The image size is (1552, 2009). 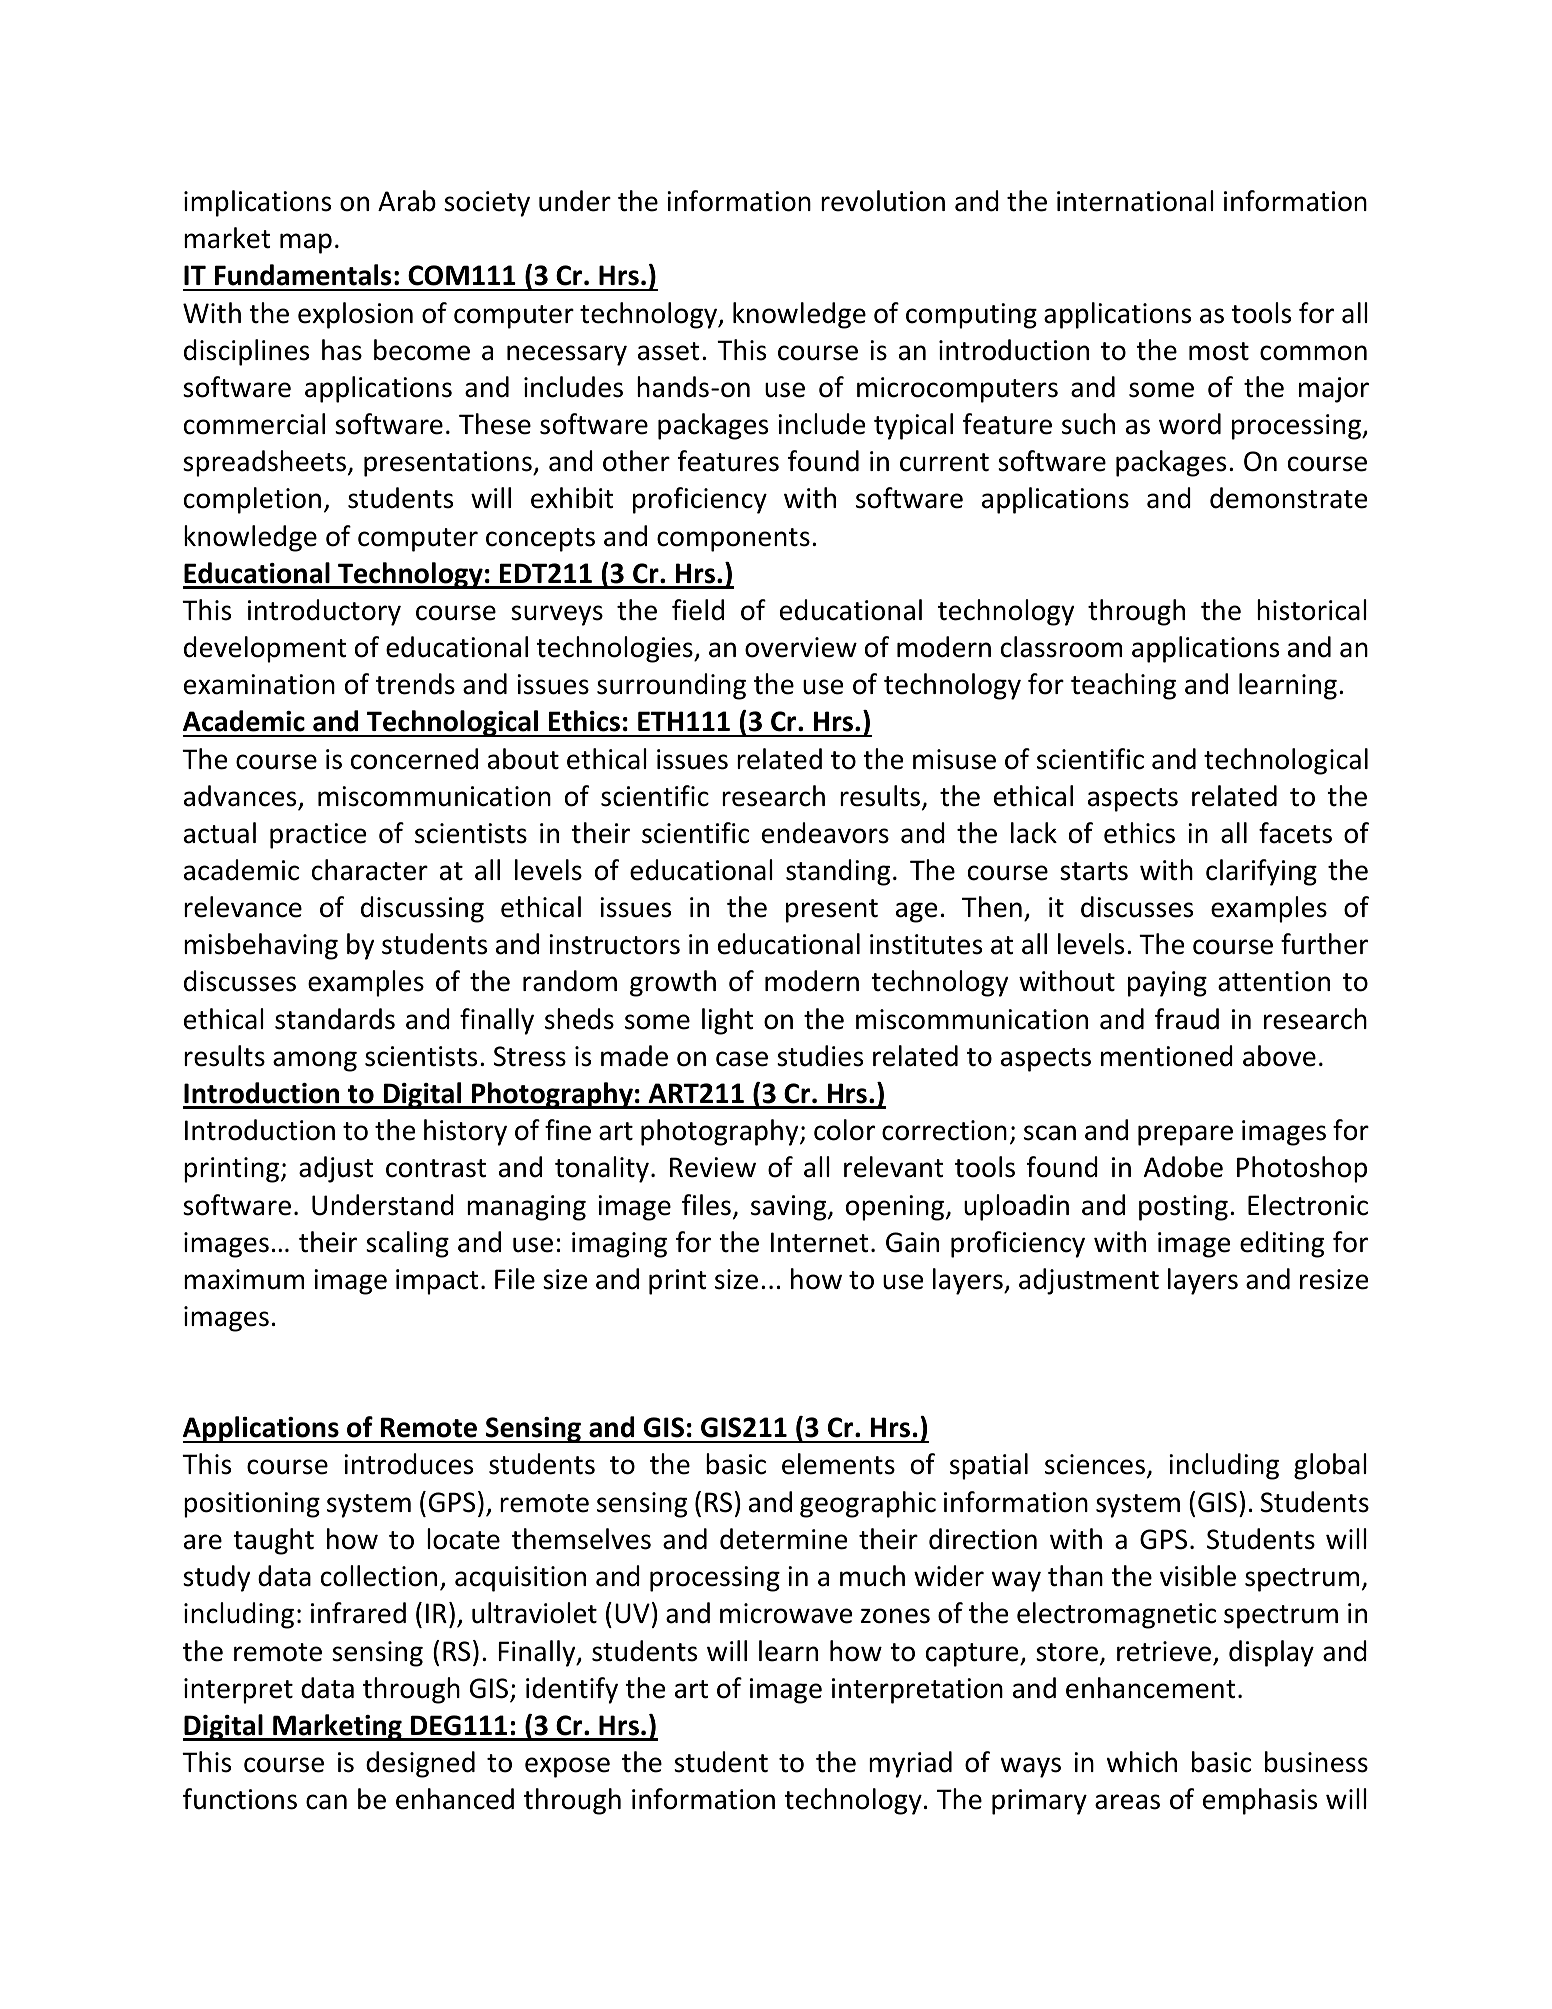 I want to click on international, so click(x=1135, y=201).
